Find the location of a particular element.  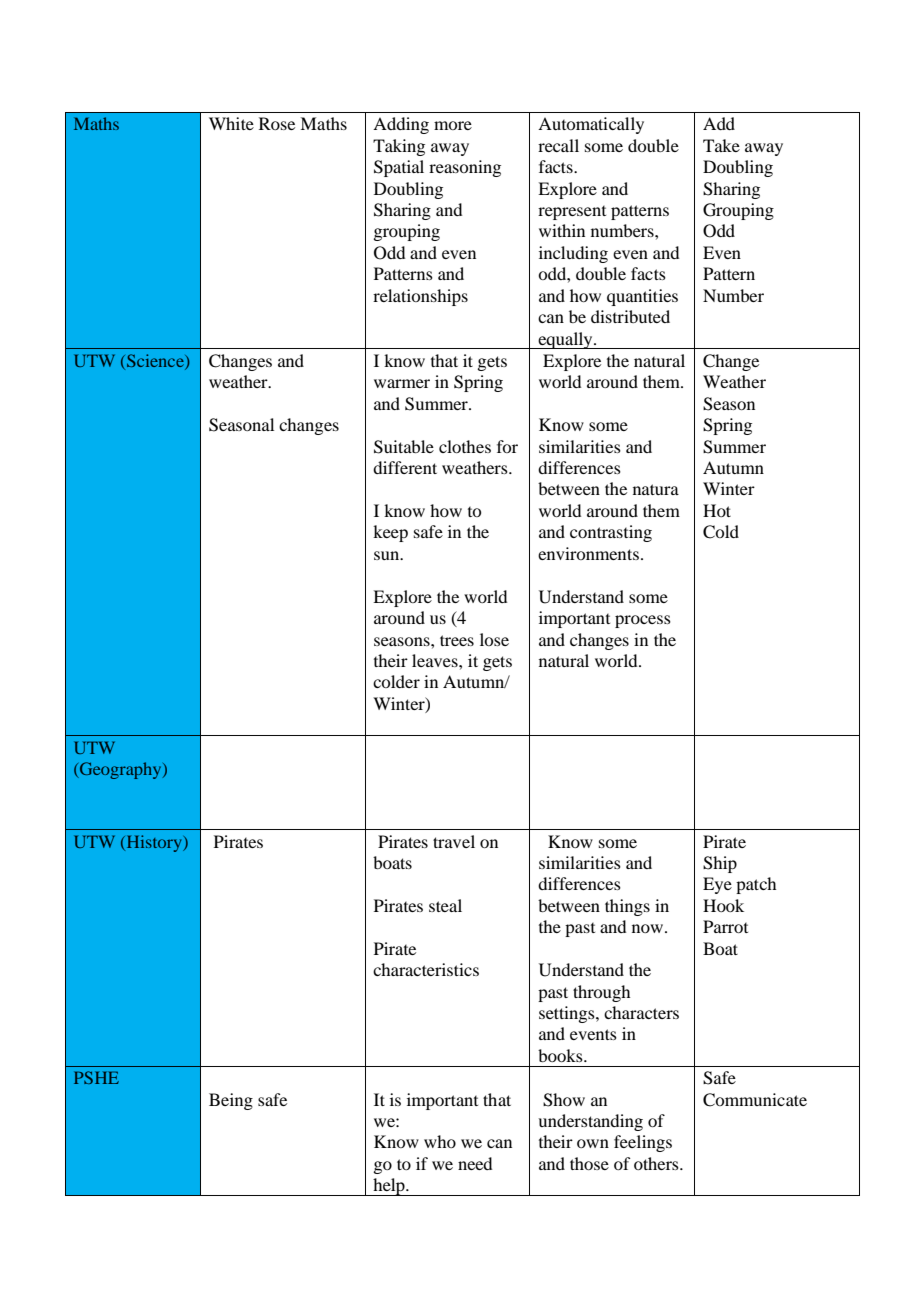

White is located at coordinates (231, 123).
